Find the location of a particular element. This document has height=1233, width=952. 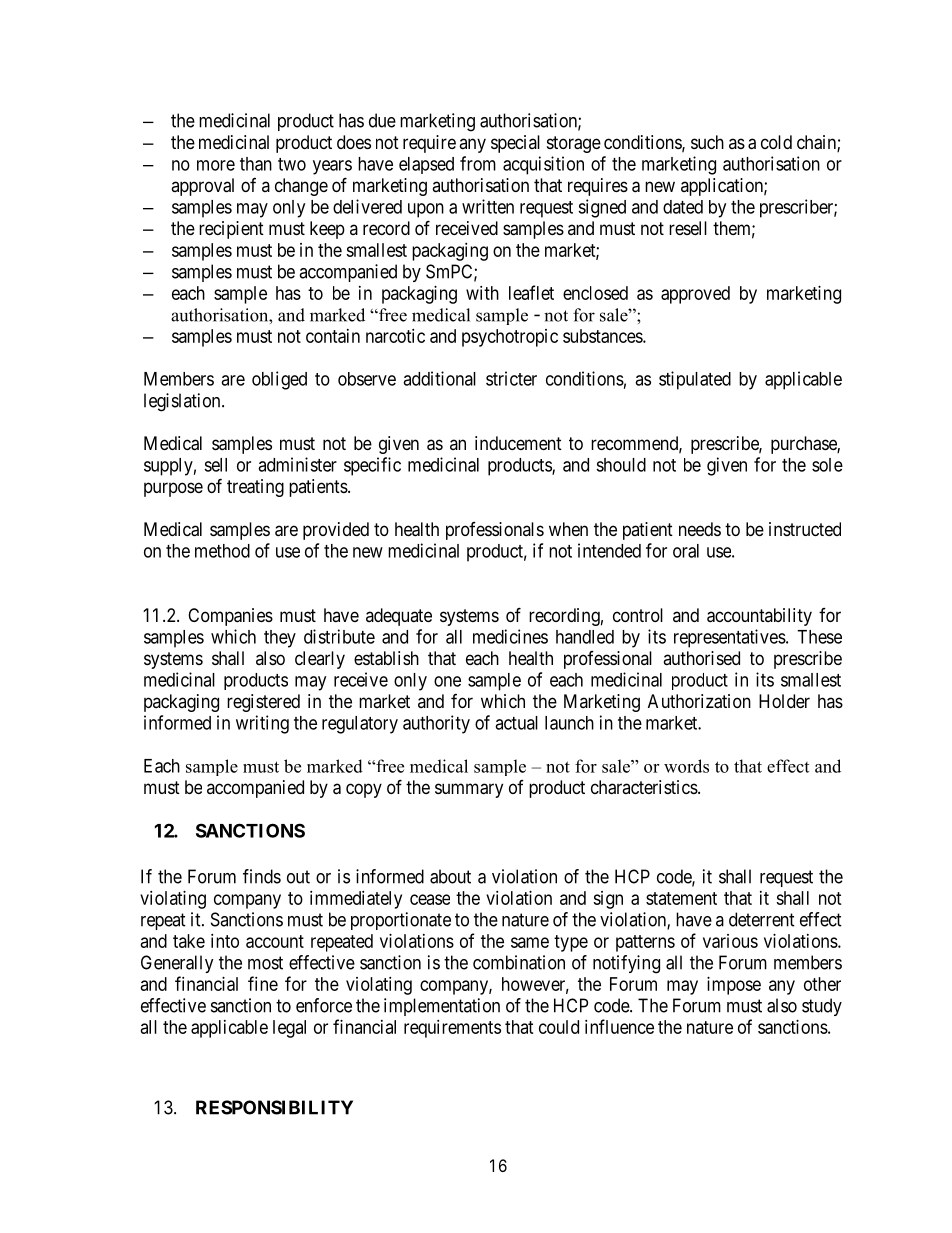

sole is located at coordinates (827, 465).
